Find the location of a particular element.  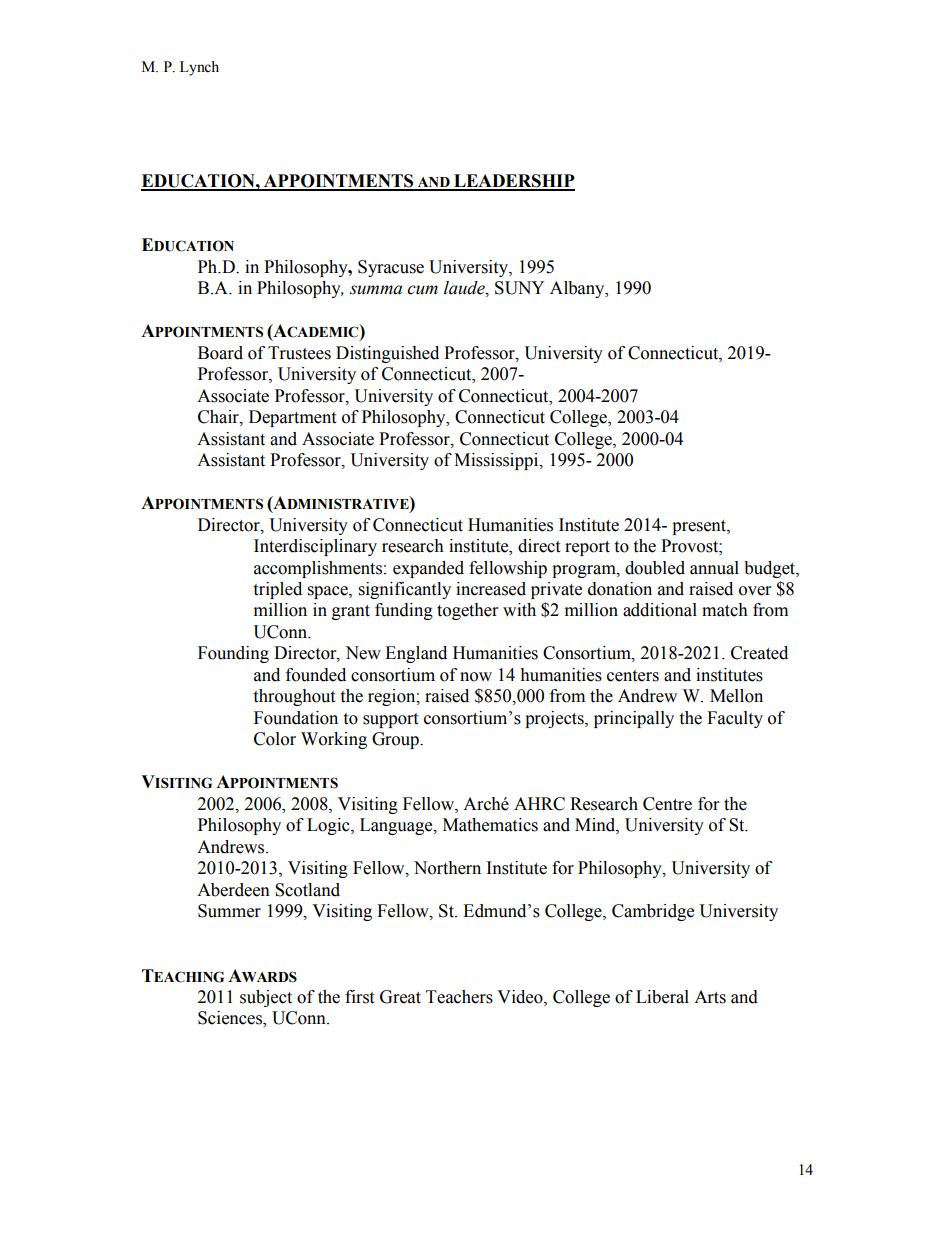

subject is located at coordinates (266, 998).
